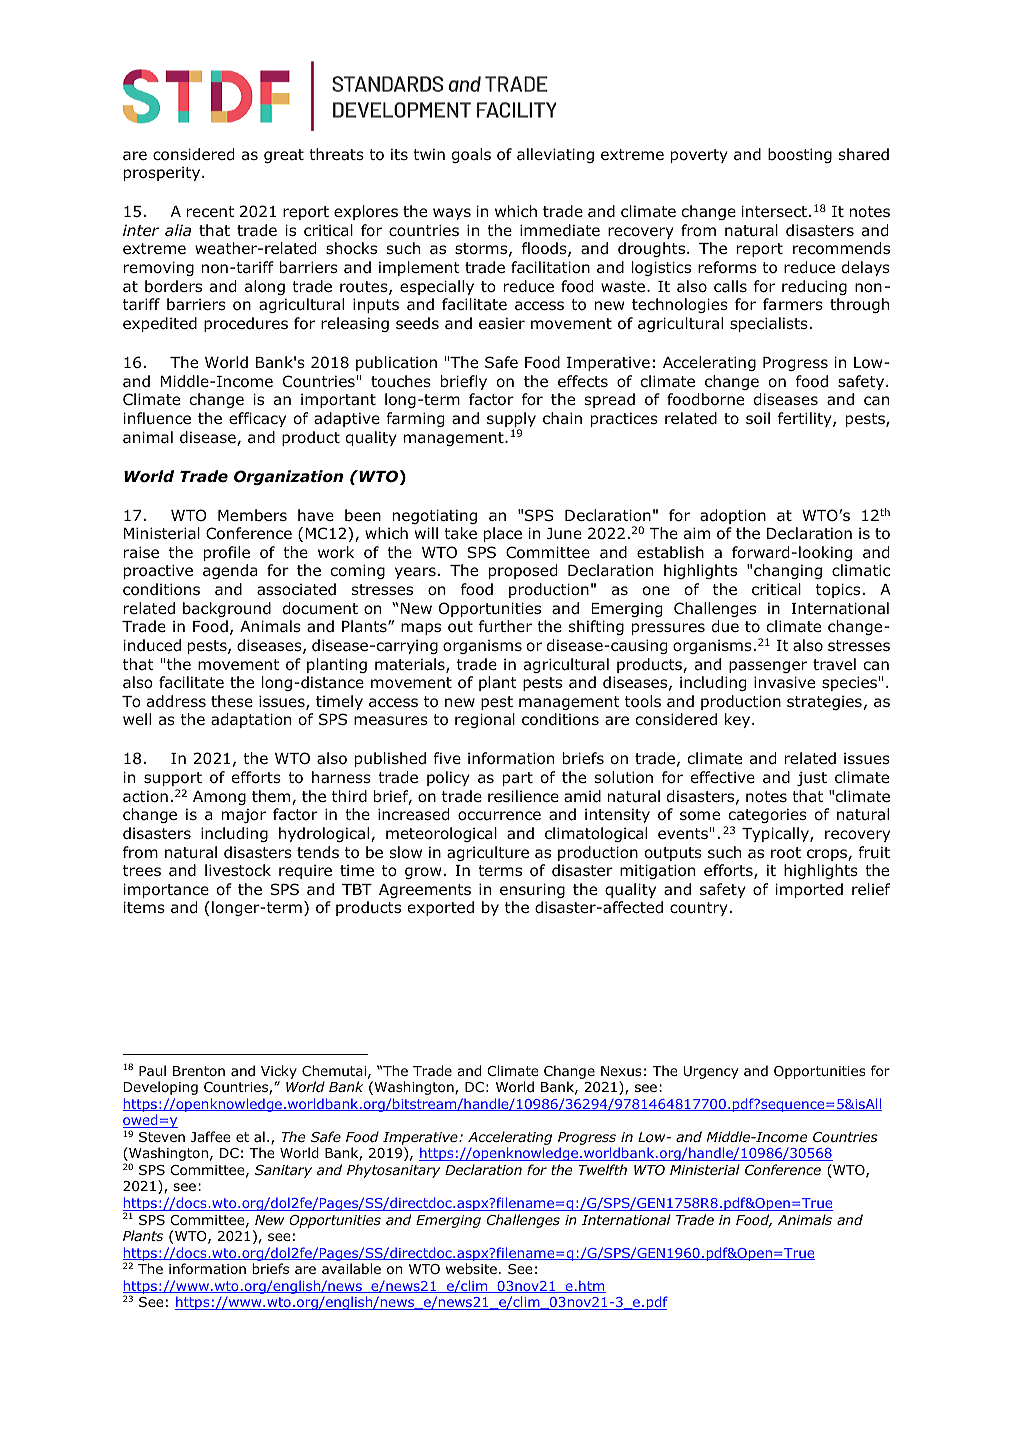  What do you see at coordinates (232, 701) in the document?
I see `these` at bounding box center [232, 701].
